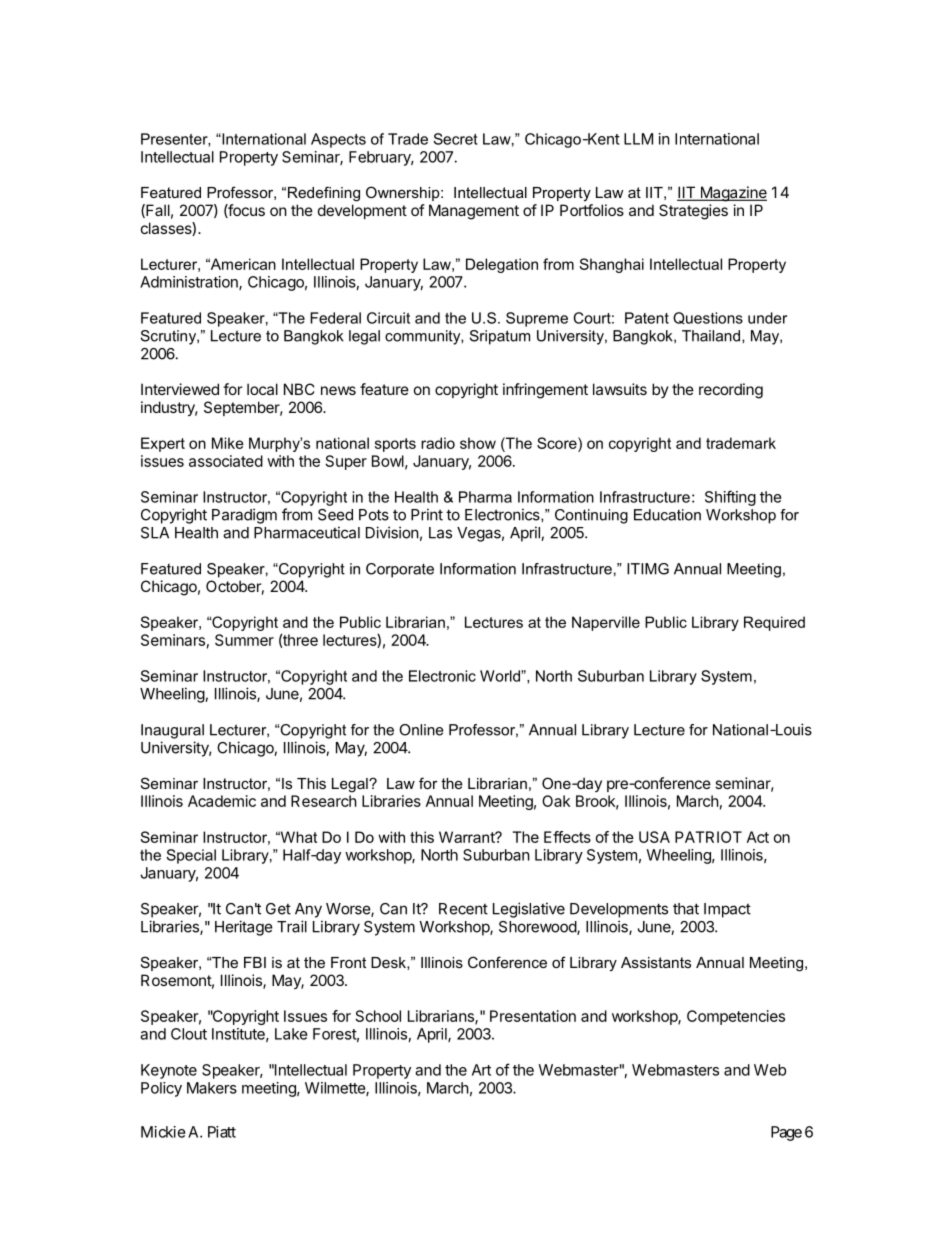 The width and height of the image is (952, 1233). I want to click on Summer, so click(244, 640).
